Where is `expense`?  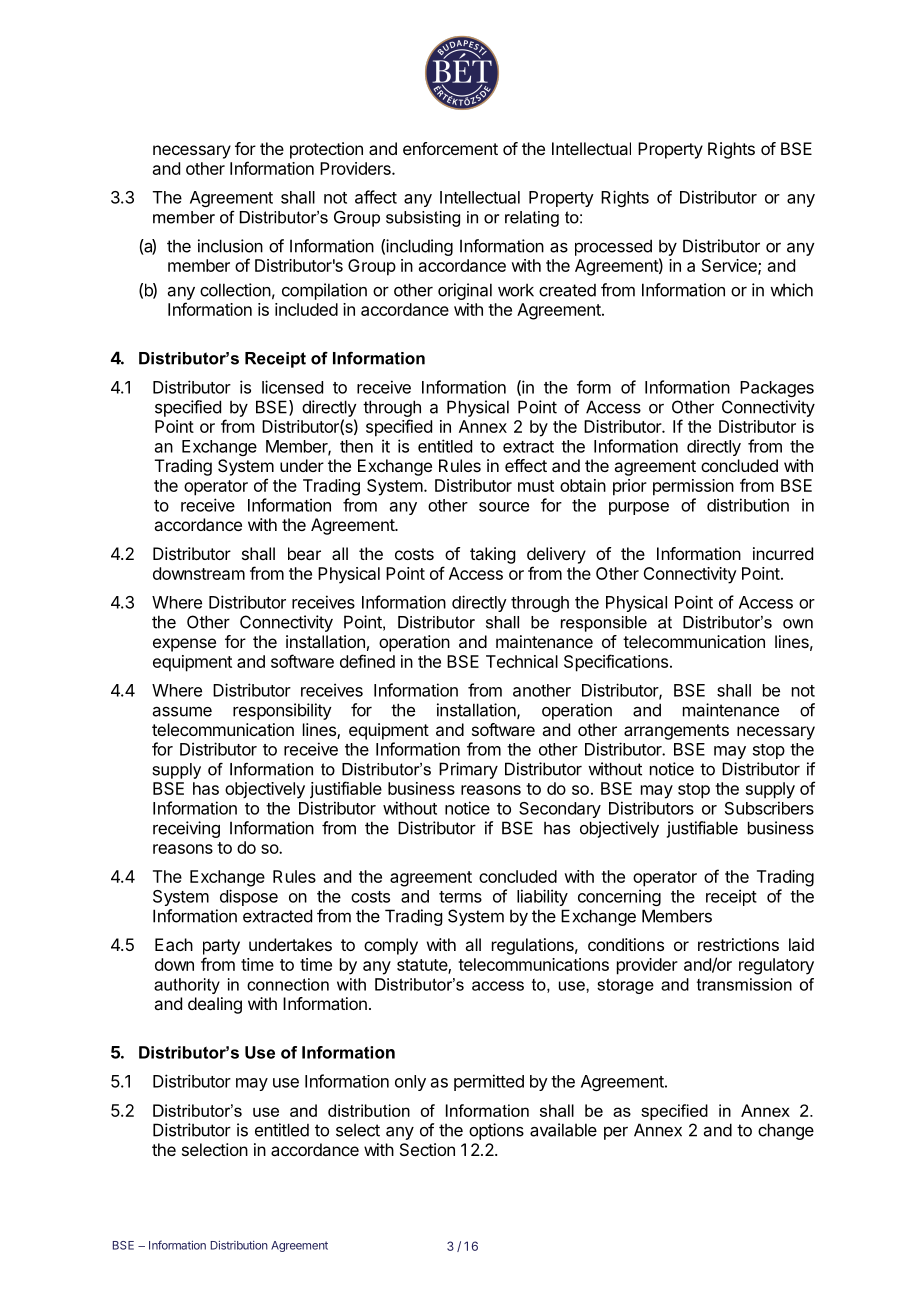 expense is located at coordinates (184, 645).
